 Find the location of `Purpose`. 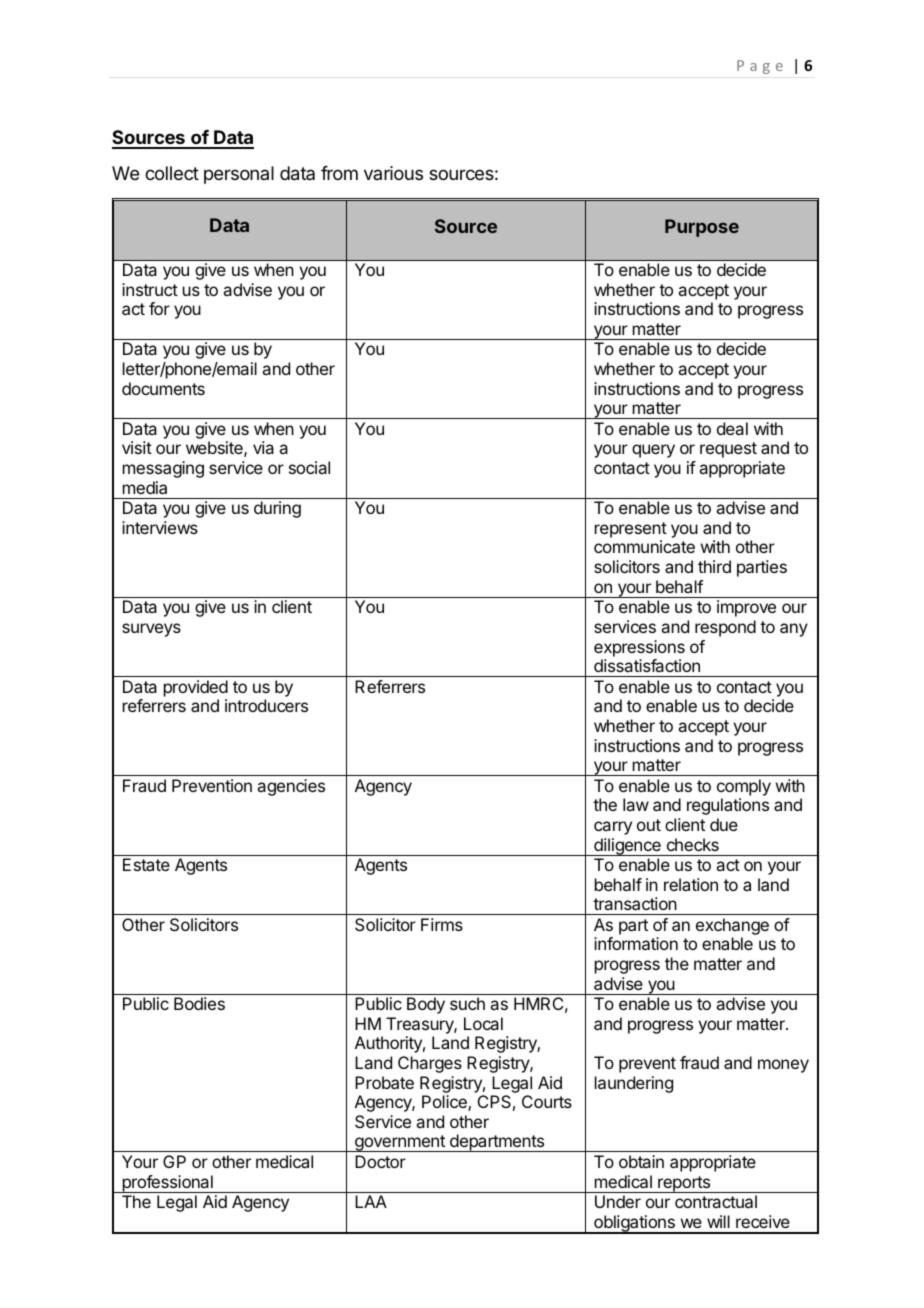

Purpose is located at coordinates (702, 228).
